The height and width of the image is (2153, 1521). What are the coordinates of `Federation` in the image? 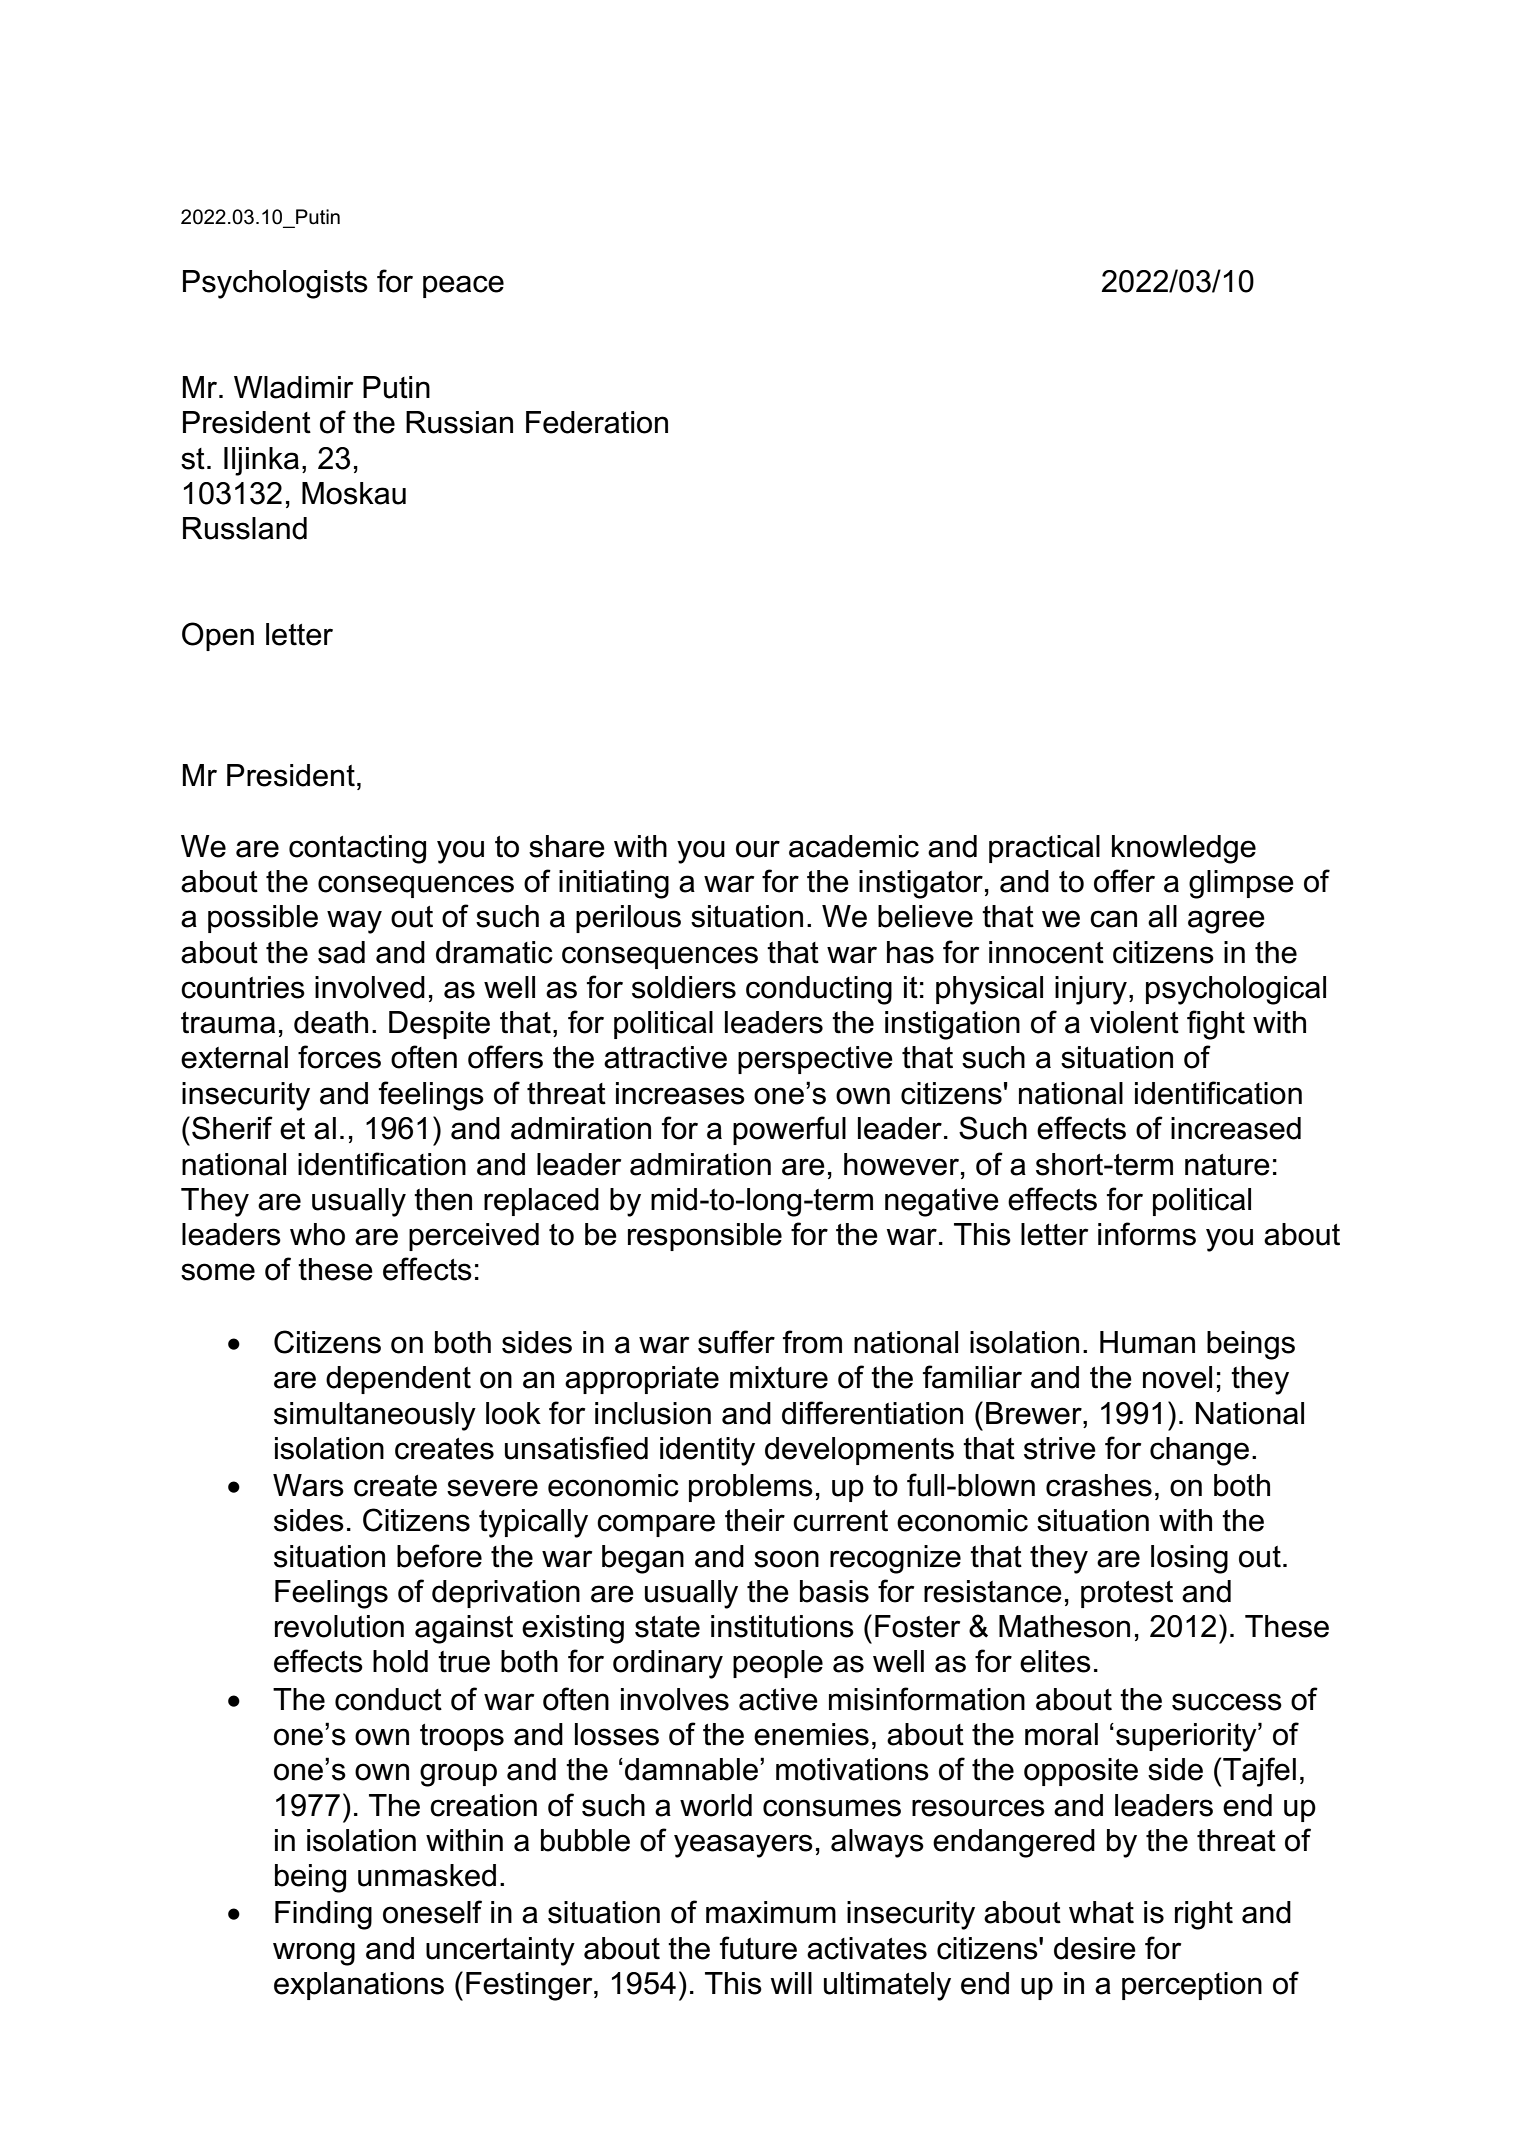 It's located at (597, 422).
